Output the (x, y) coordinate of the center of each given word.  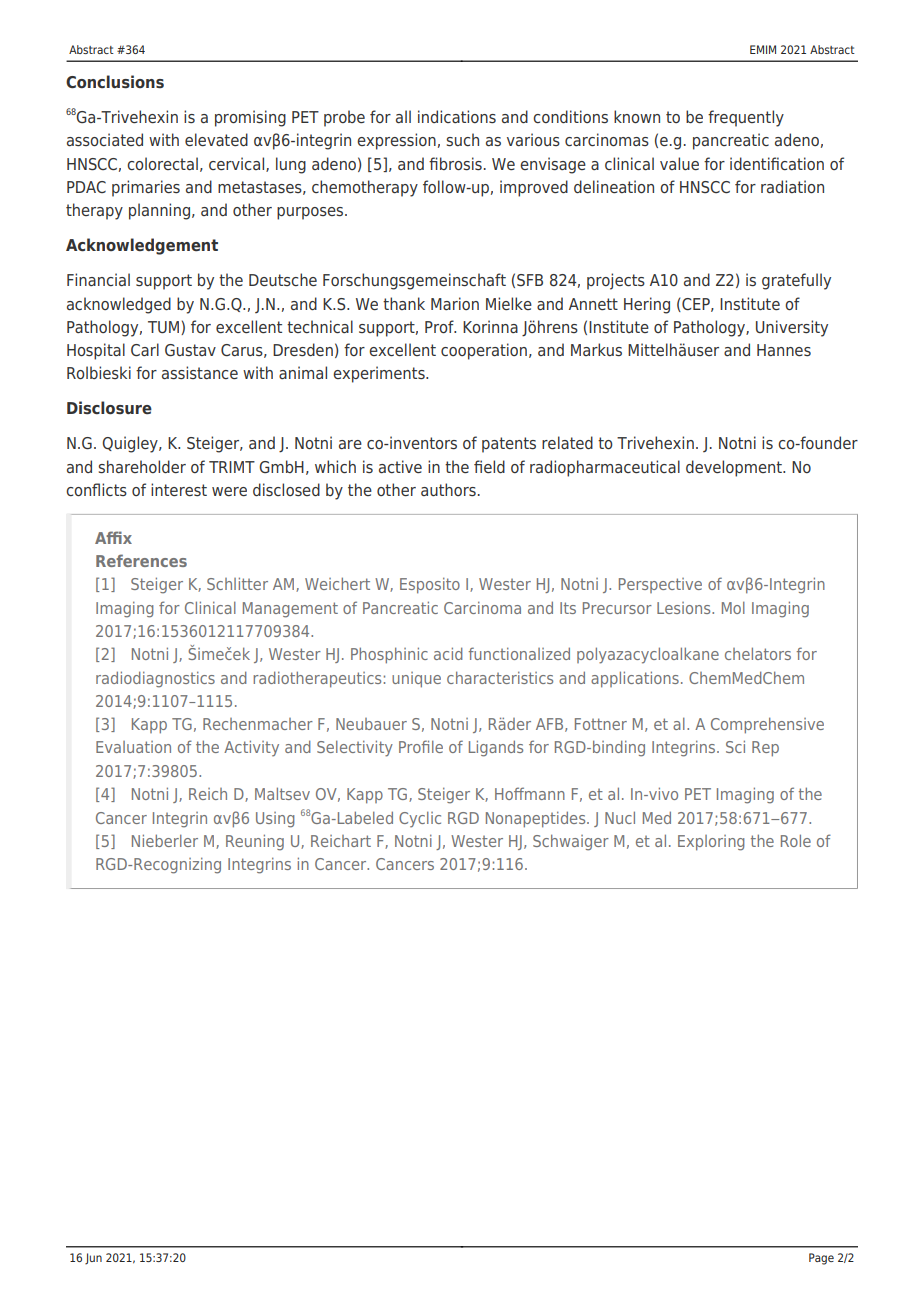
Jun (93, 1259)
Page (821, 1259)
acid (448, 653)
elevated (216, 139)
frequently (746, 118)
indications (457, 117)
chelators (758, 653)
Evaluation (133, 747)
